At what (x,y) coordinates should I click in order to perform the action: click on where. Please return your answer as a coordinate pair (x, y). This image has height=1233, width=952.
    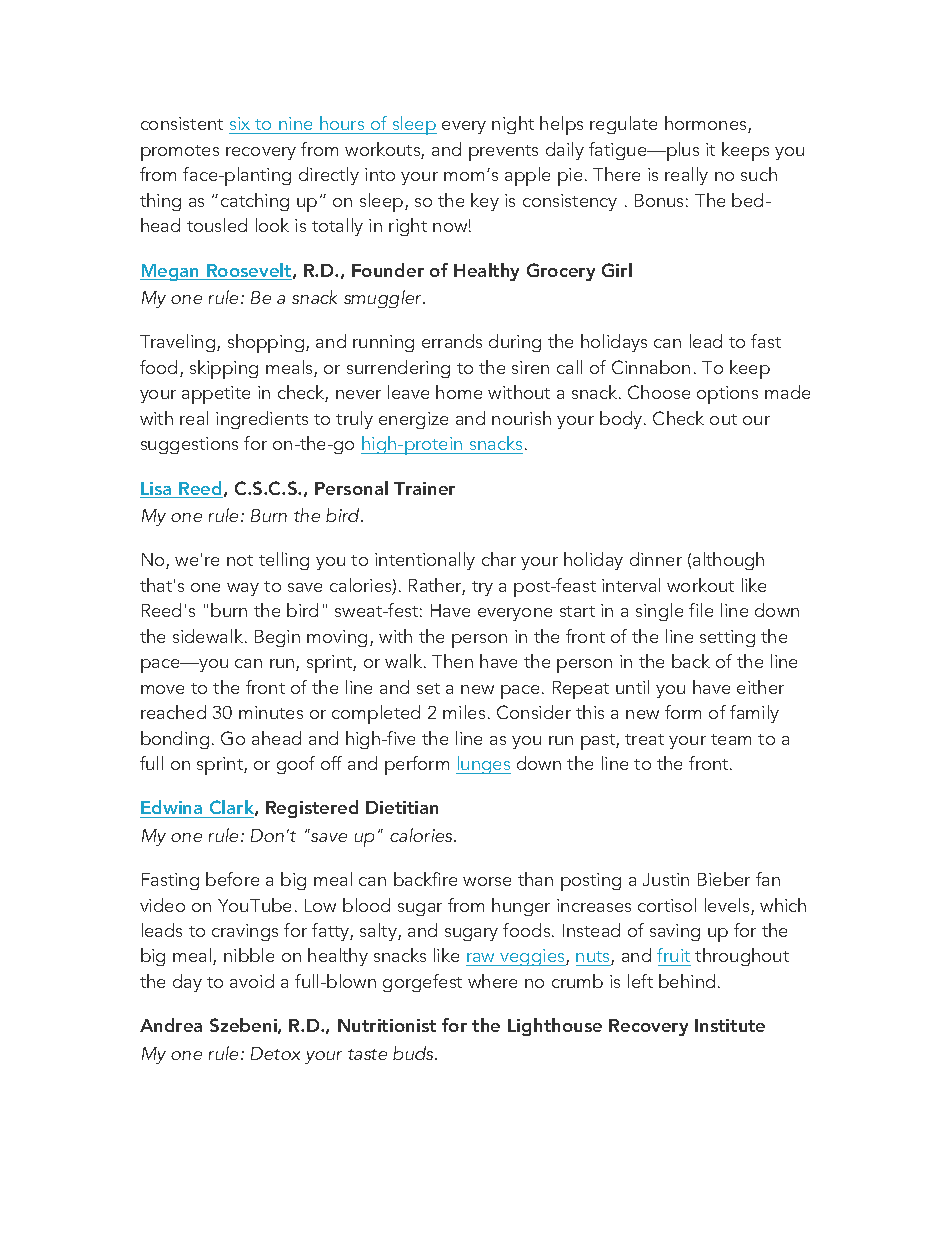
    Looking at the image, I should click on (492, 981).
